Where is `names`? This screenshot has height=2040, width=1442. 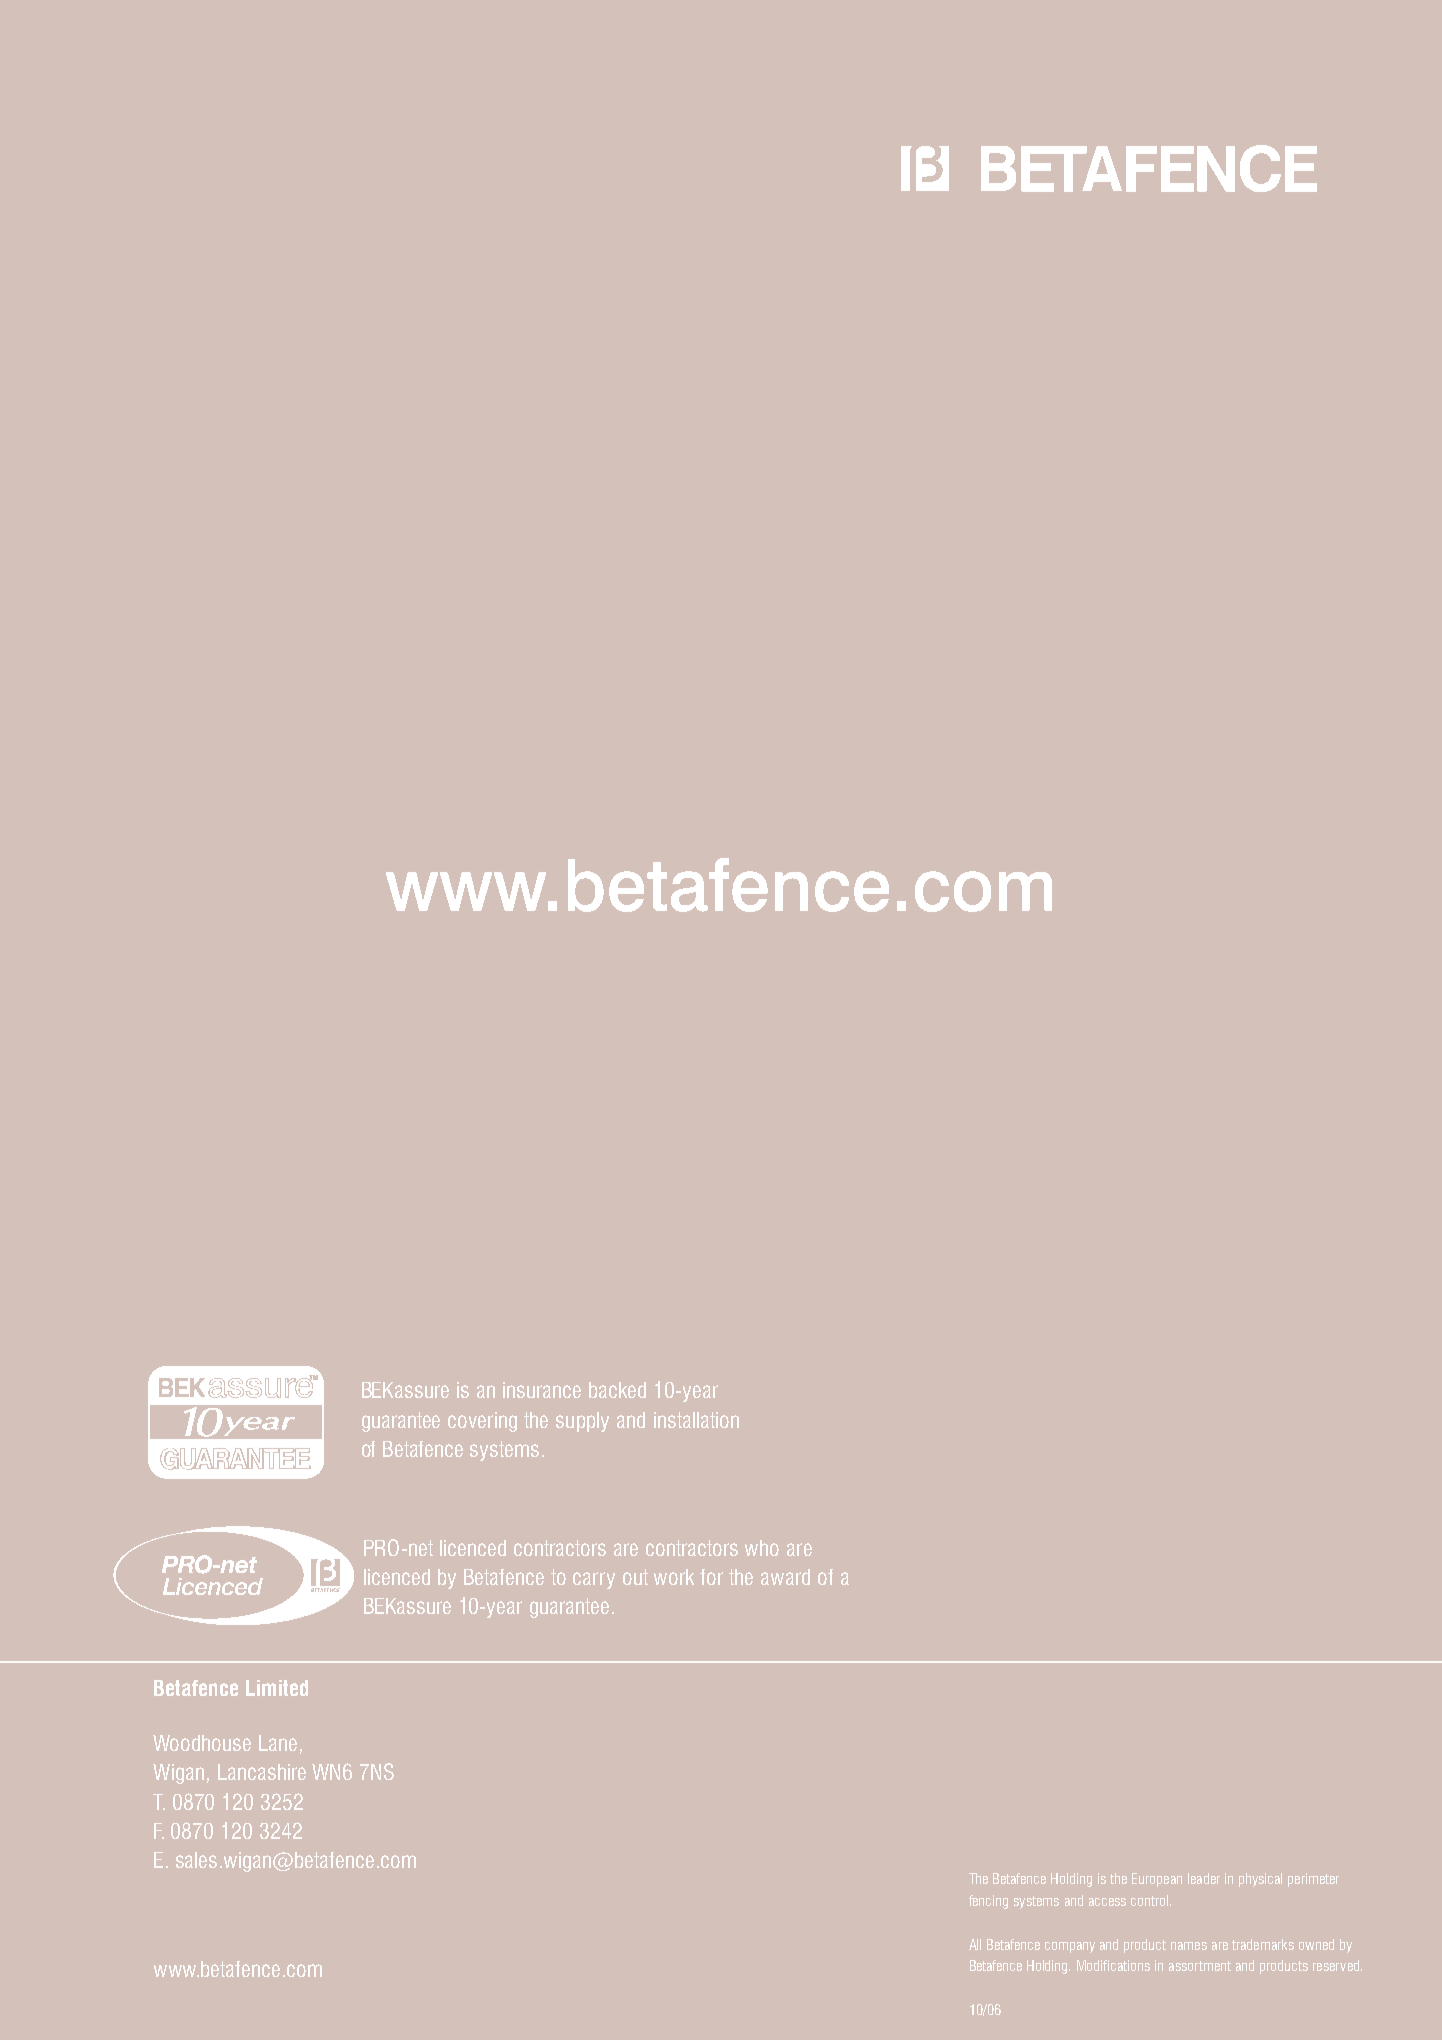
names is located at coordinates (1189, 1946).
